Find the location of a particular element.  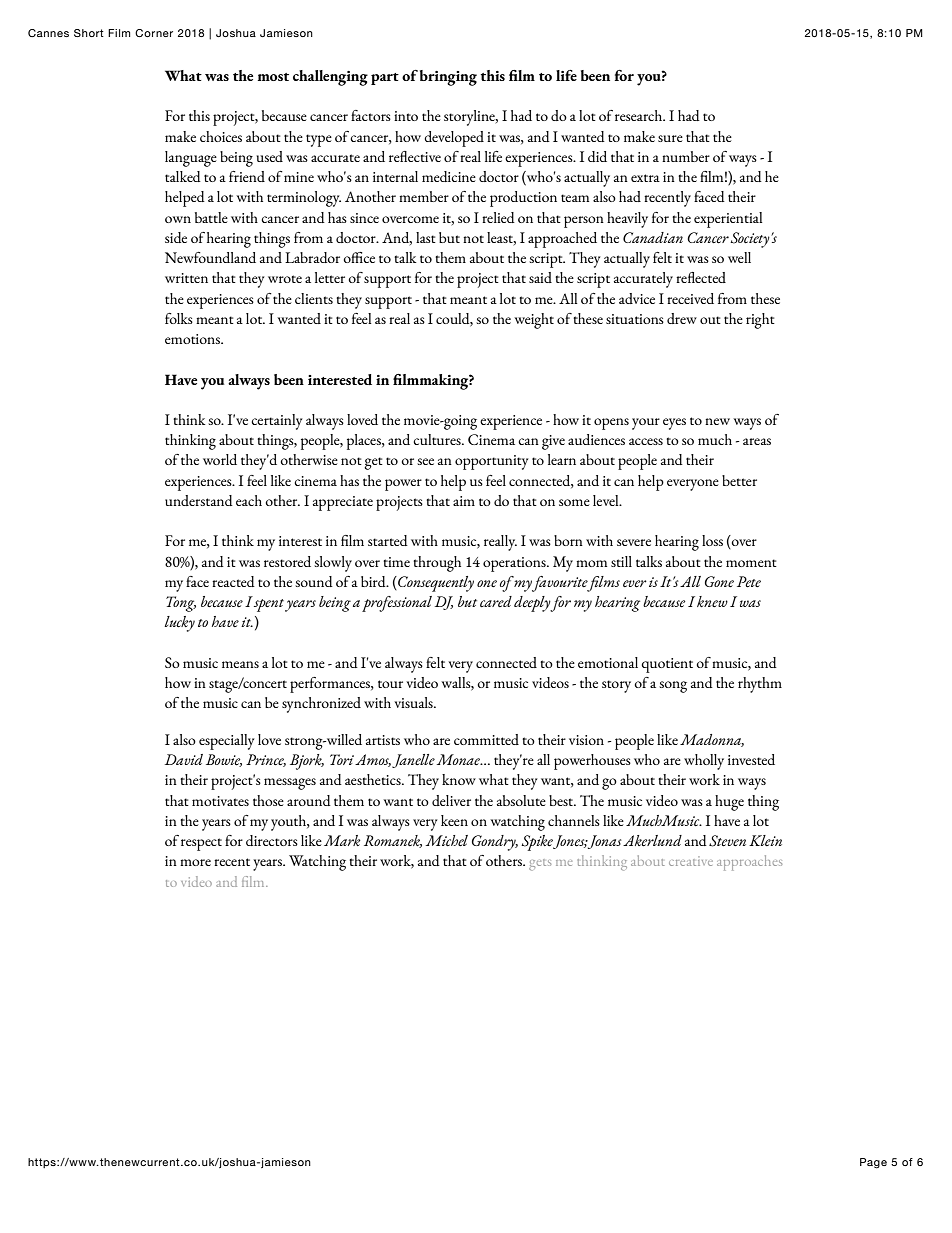

more is located at coordinates (195, 862).
